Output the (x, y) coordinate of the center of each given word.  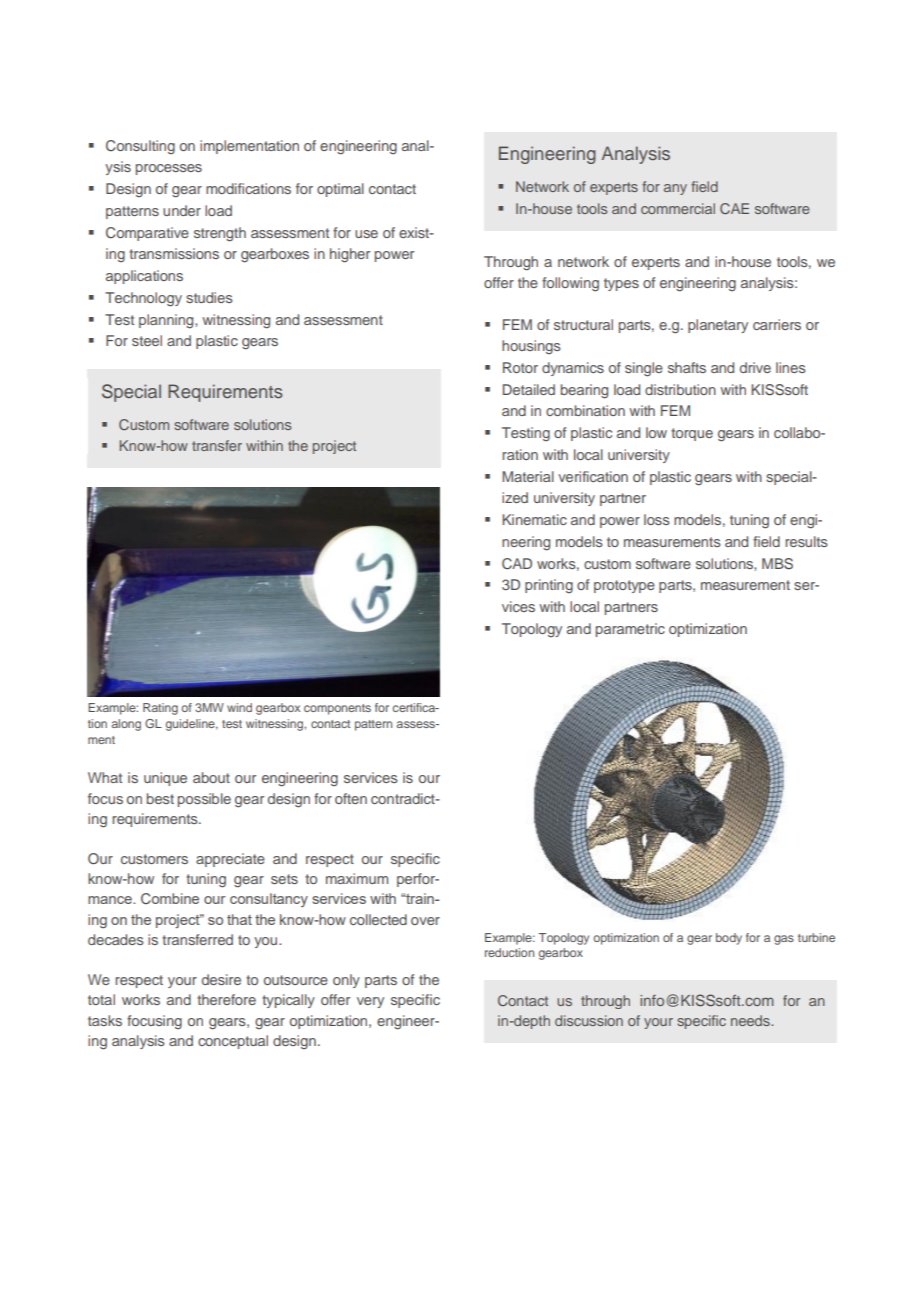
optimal (340, 190)
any (675, 189)
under (182, 210)
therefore (226, 999)
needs (751, 1020)
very (370, 1002)
